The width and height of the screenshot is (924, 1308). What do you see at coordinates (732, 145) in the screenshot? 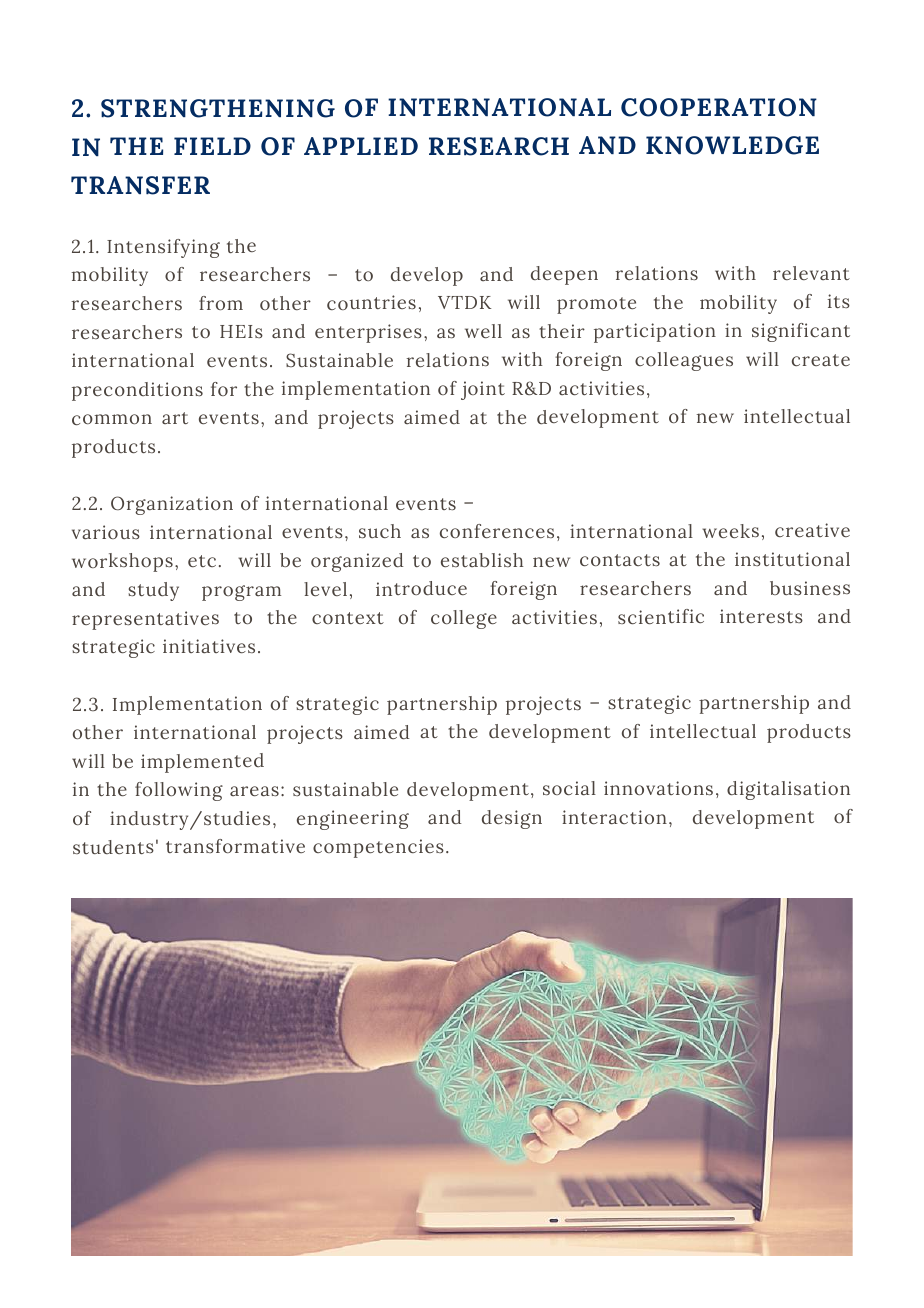
I see `KNOWLEDGE` at bounding box center [732, 145].
